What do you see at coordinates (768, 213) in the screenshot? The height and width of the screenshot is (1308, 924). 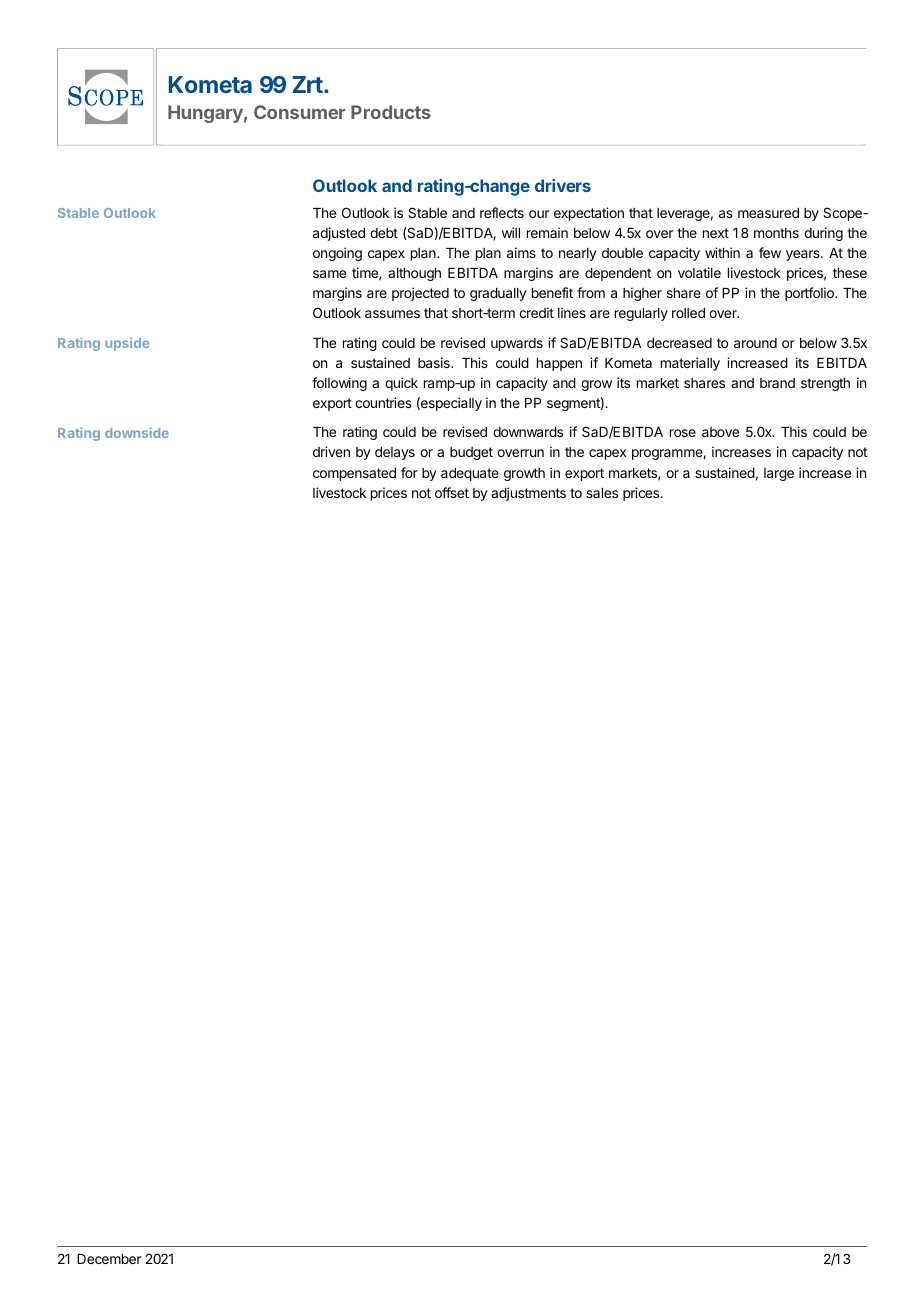 I see `measured` at bounding box center [768, 213].
